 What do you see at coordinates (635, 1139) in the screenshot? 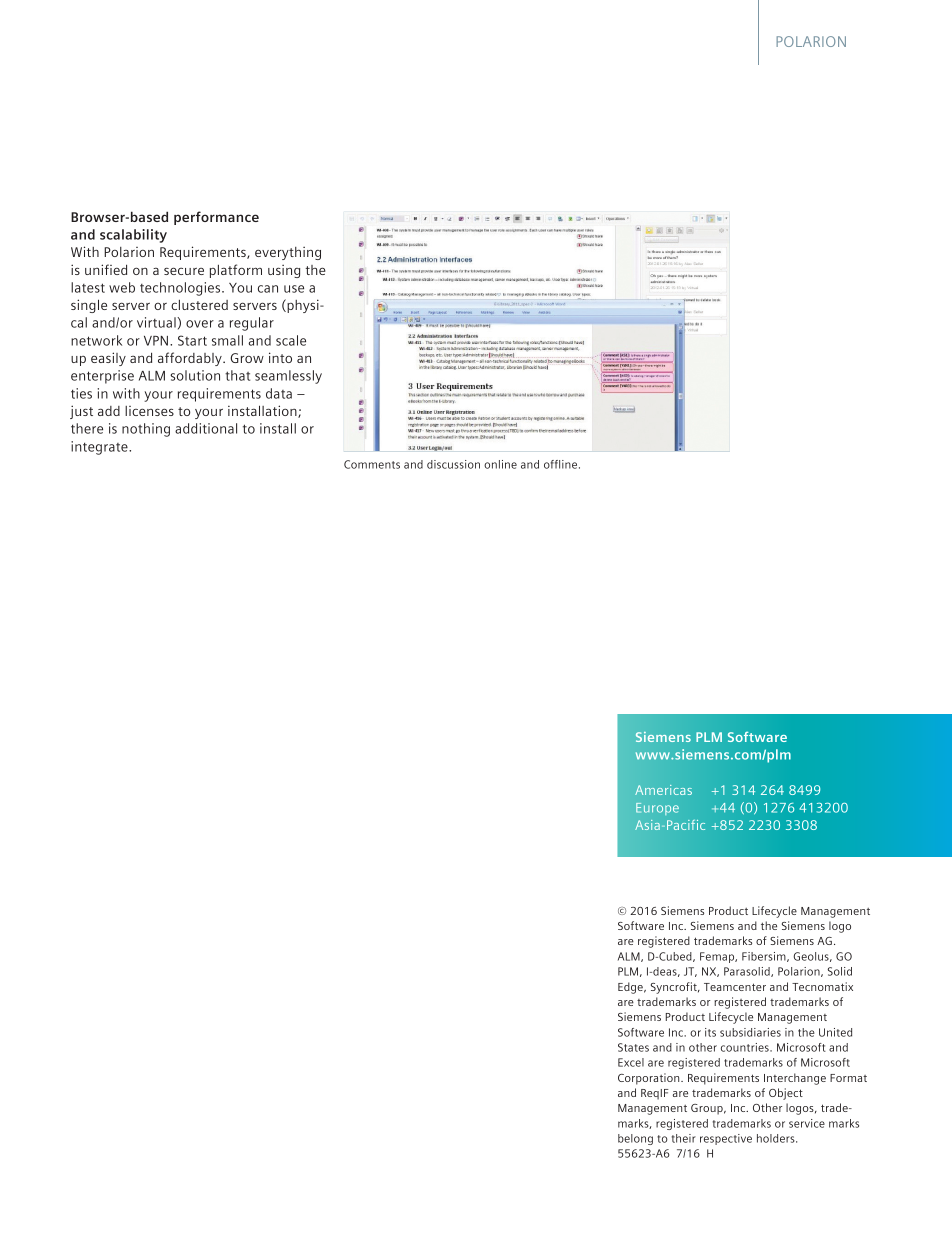
I see `belong` at bounding box center [635, 1139].
